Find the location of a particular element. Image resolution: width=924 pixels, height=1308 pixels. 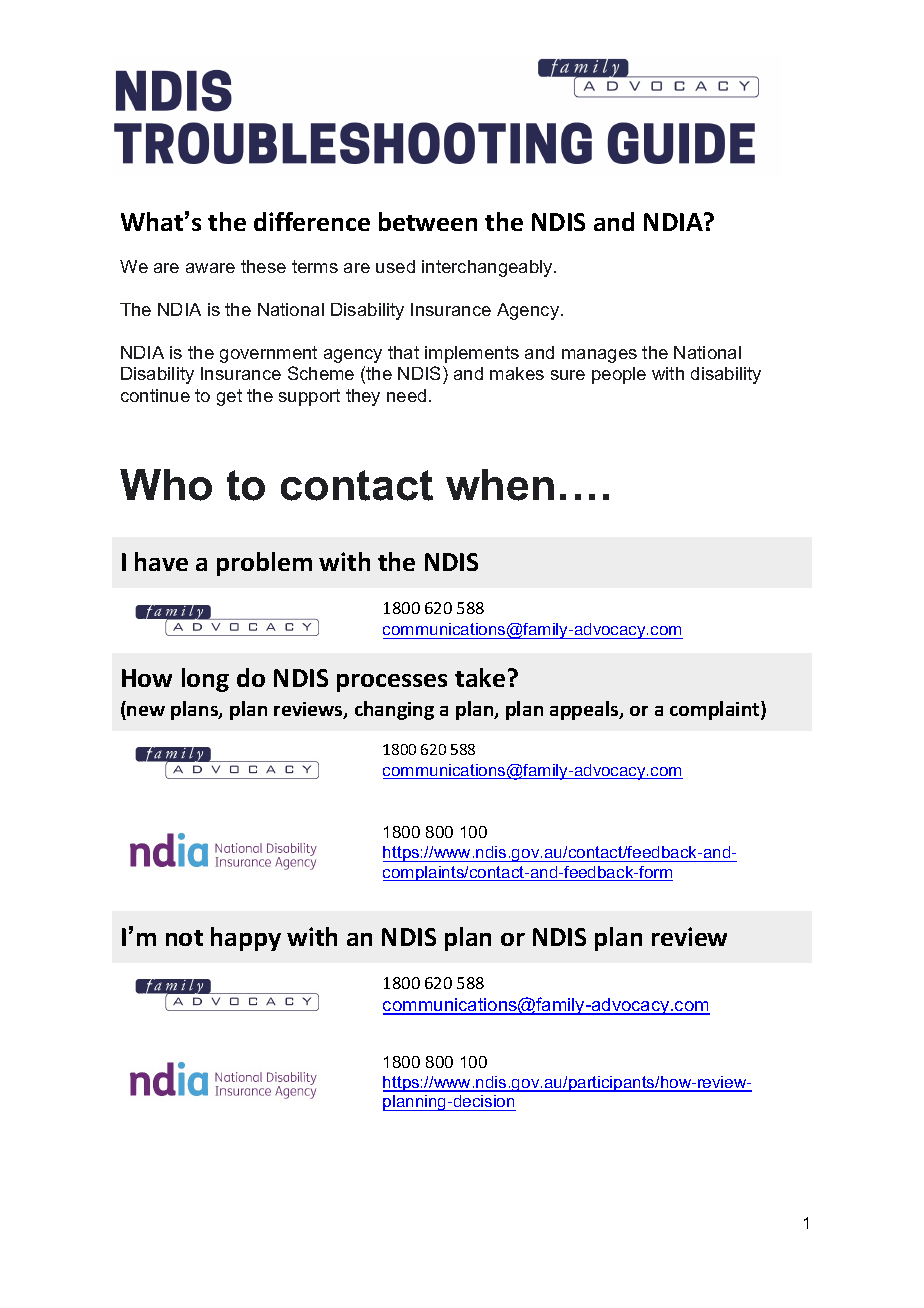

Who is located at coordinates (166, 485).
